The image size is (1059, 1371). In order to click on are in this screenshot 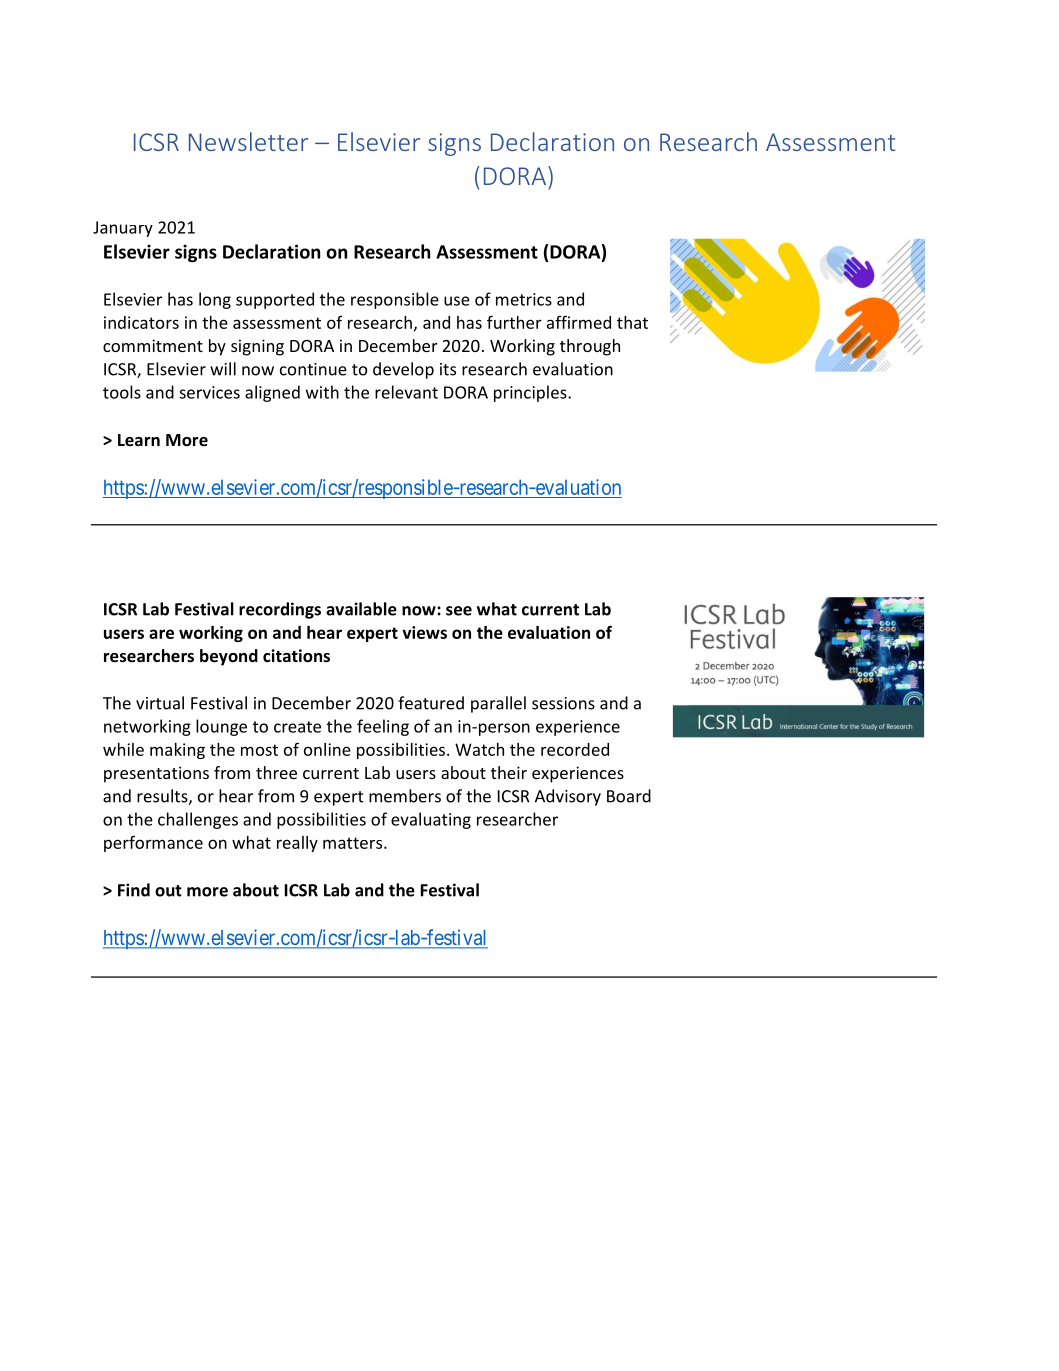, I will do `click(161, 634)`.
